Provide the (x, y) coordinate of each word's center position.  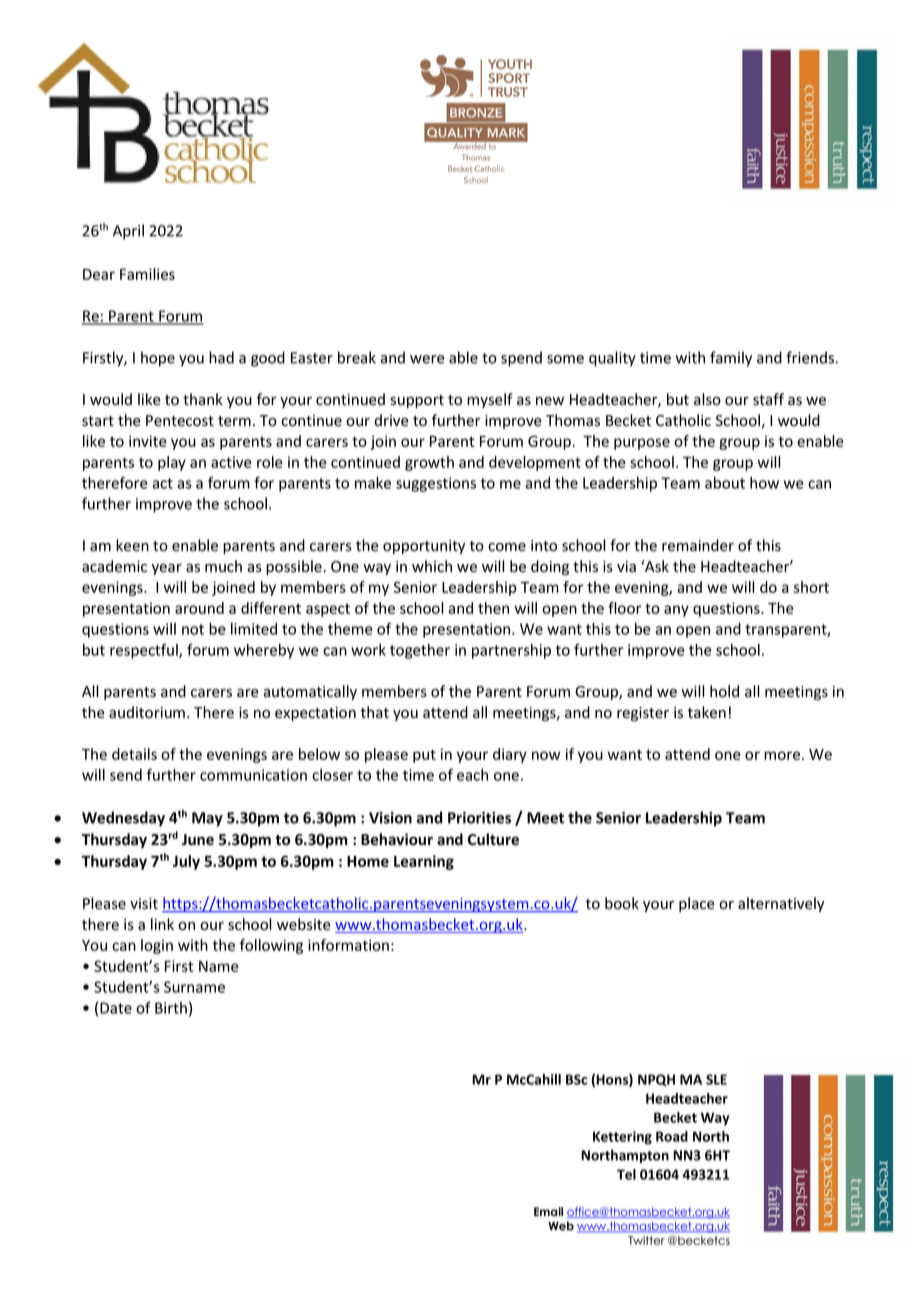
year (167, 569)
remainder (698, 545)
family (731, 359)
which (432, 566)
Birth (171, 1008)
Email (548, 1211)
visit (144, 904)
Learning (424, 862)
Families (147, 274)
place (697, 904)
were (427, 359)
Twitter (646, 1240)
